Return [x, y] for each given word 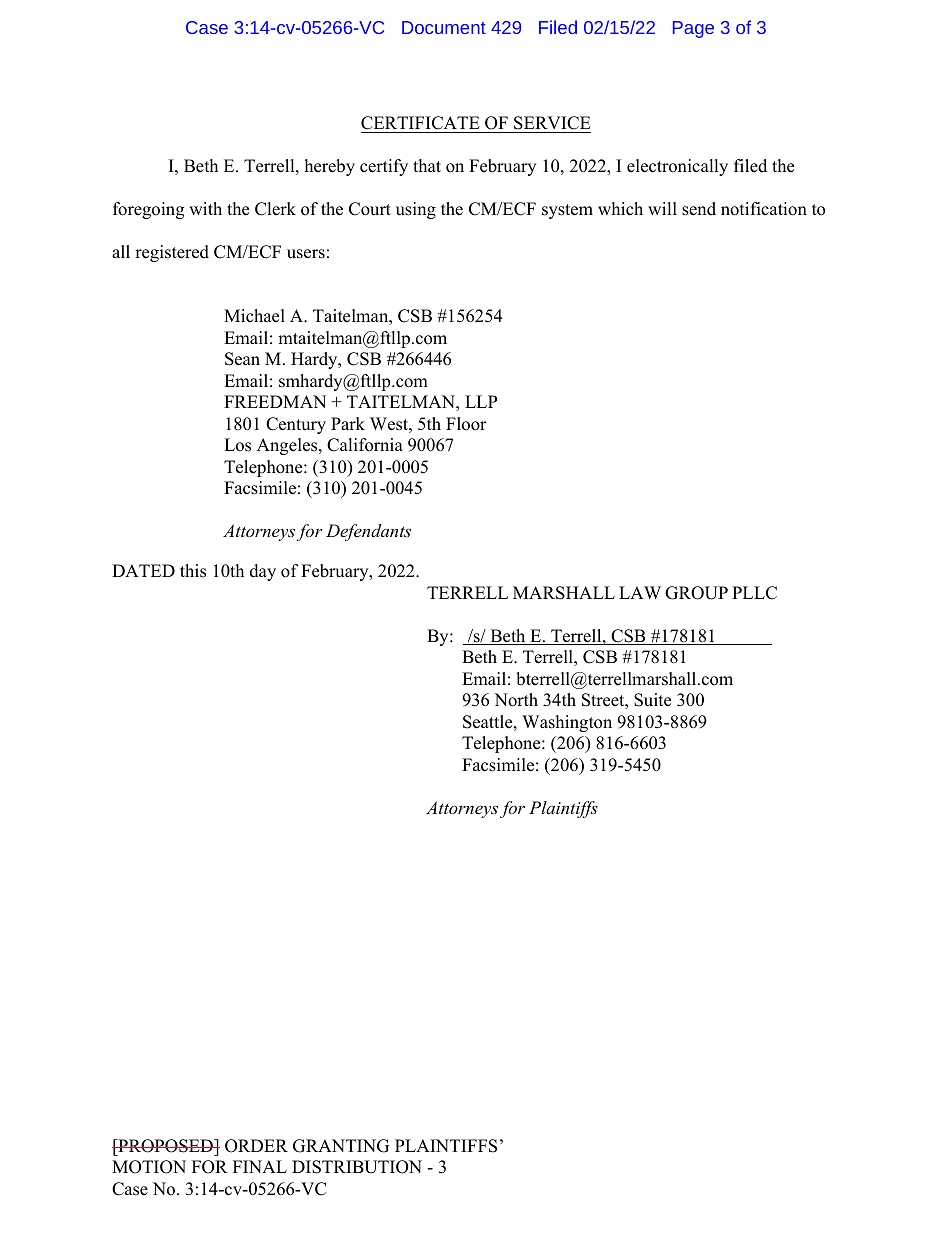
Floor [466, 424]
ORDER [256, 1146]
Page [693, 29]
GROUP [696, 593]
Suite [652, 700]
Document [444, 27]
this [193, 571]
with [205, 208]
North [516, 700]
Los [237, 445]
